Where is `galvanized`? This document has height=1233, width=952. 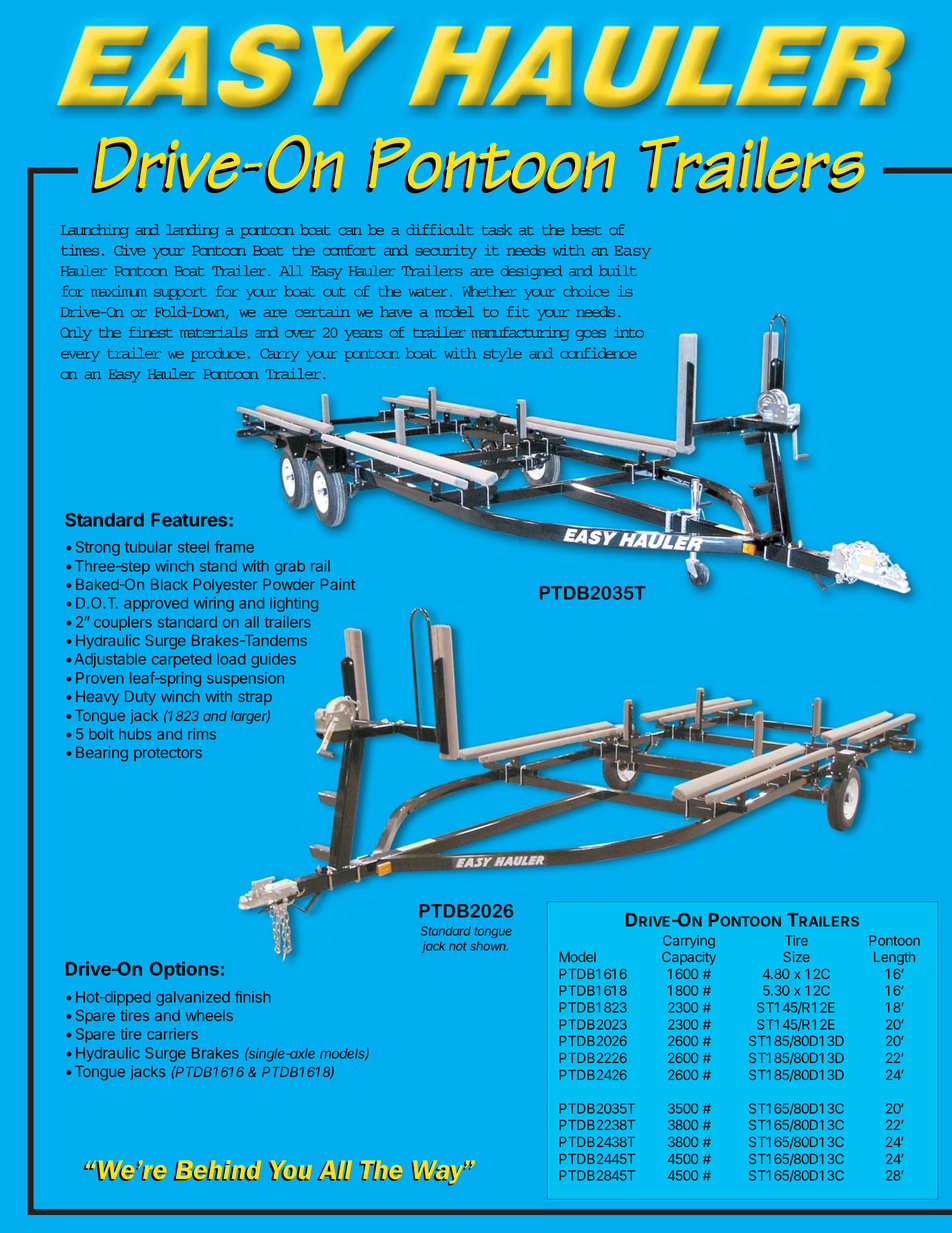 galvanized is located at coordinates (193, 998).
